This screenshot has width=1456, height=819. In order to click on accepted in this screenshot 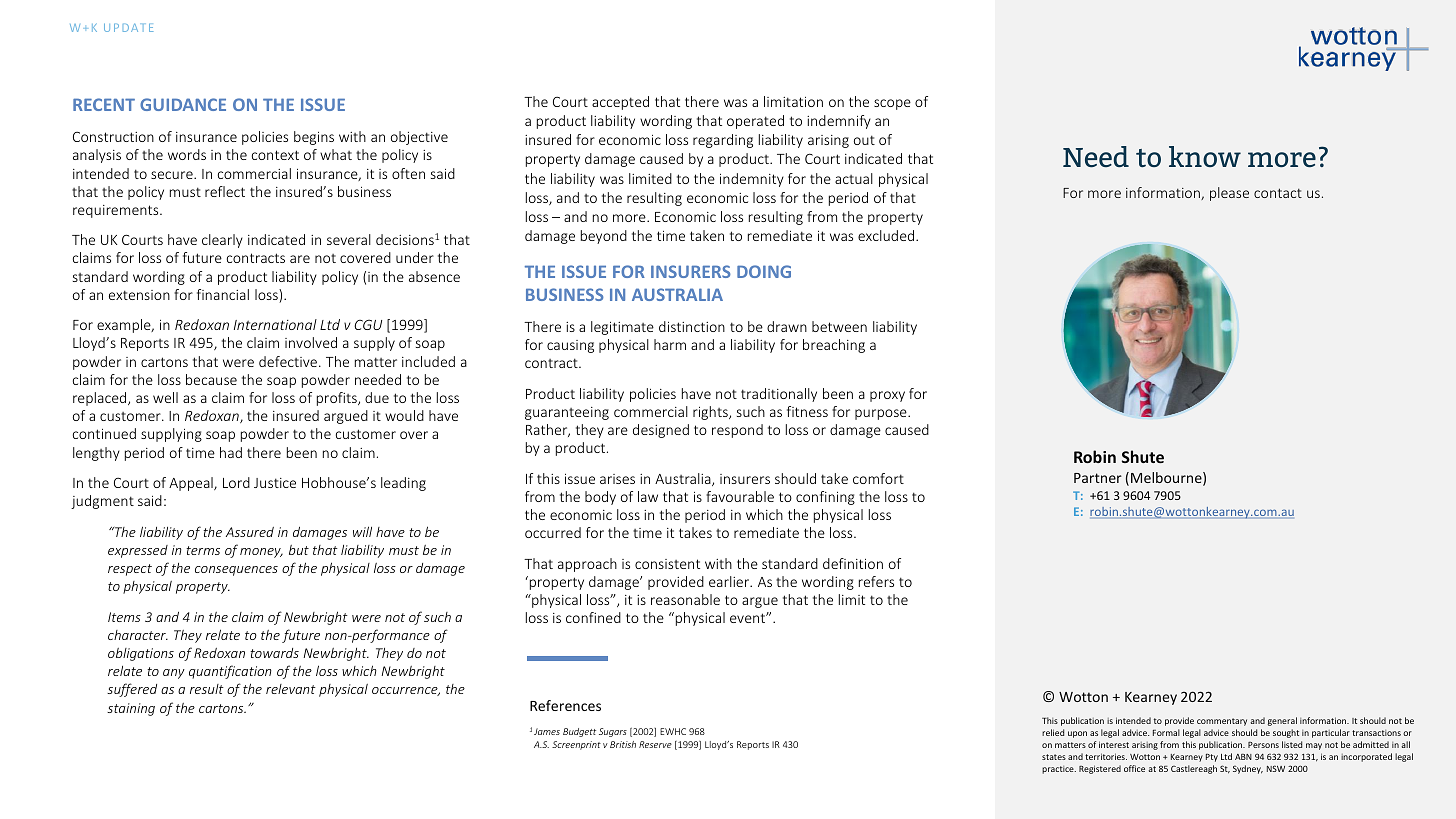, I will do `click(620, 103)`.
